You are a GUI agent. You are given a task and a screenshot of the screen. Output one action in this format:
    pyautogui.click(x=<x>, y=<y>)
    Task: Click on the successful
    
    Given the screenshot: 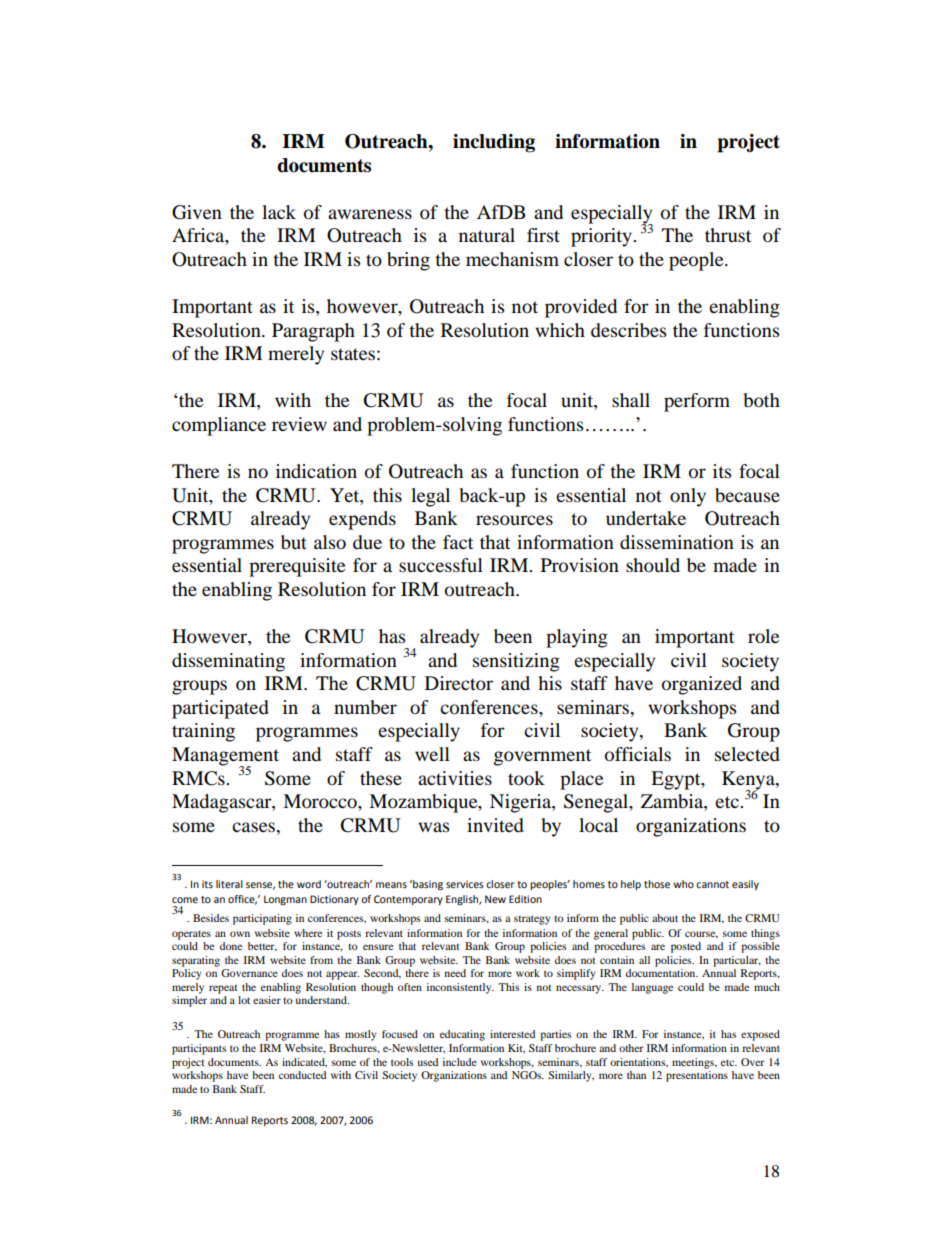 What is the action you would take?
    pyautogui.click(x=441, y=565)
